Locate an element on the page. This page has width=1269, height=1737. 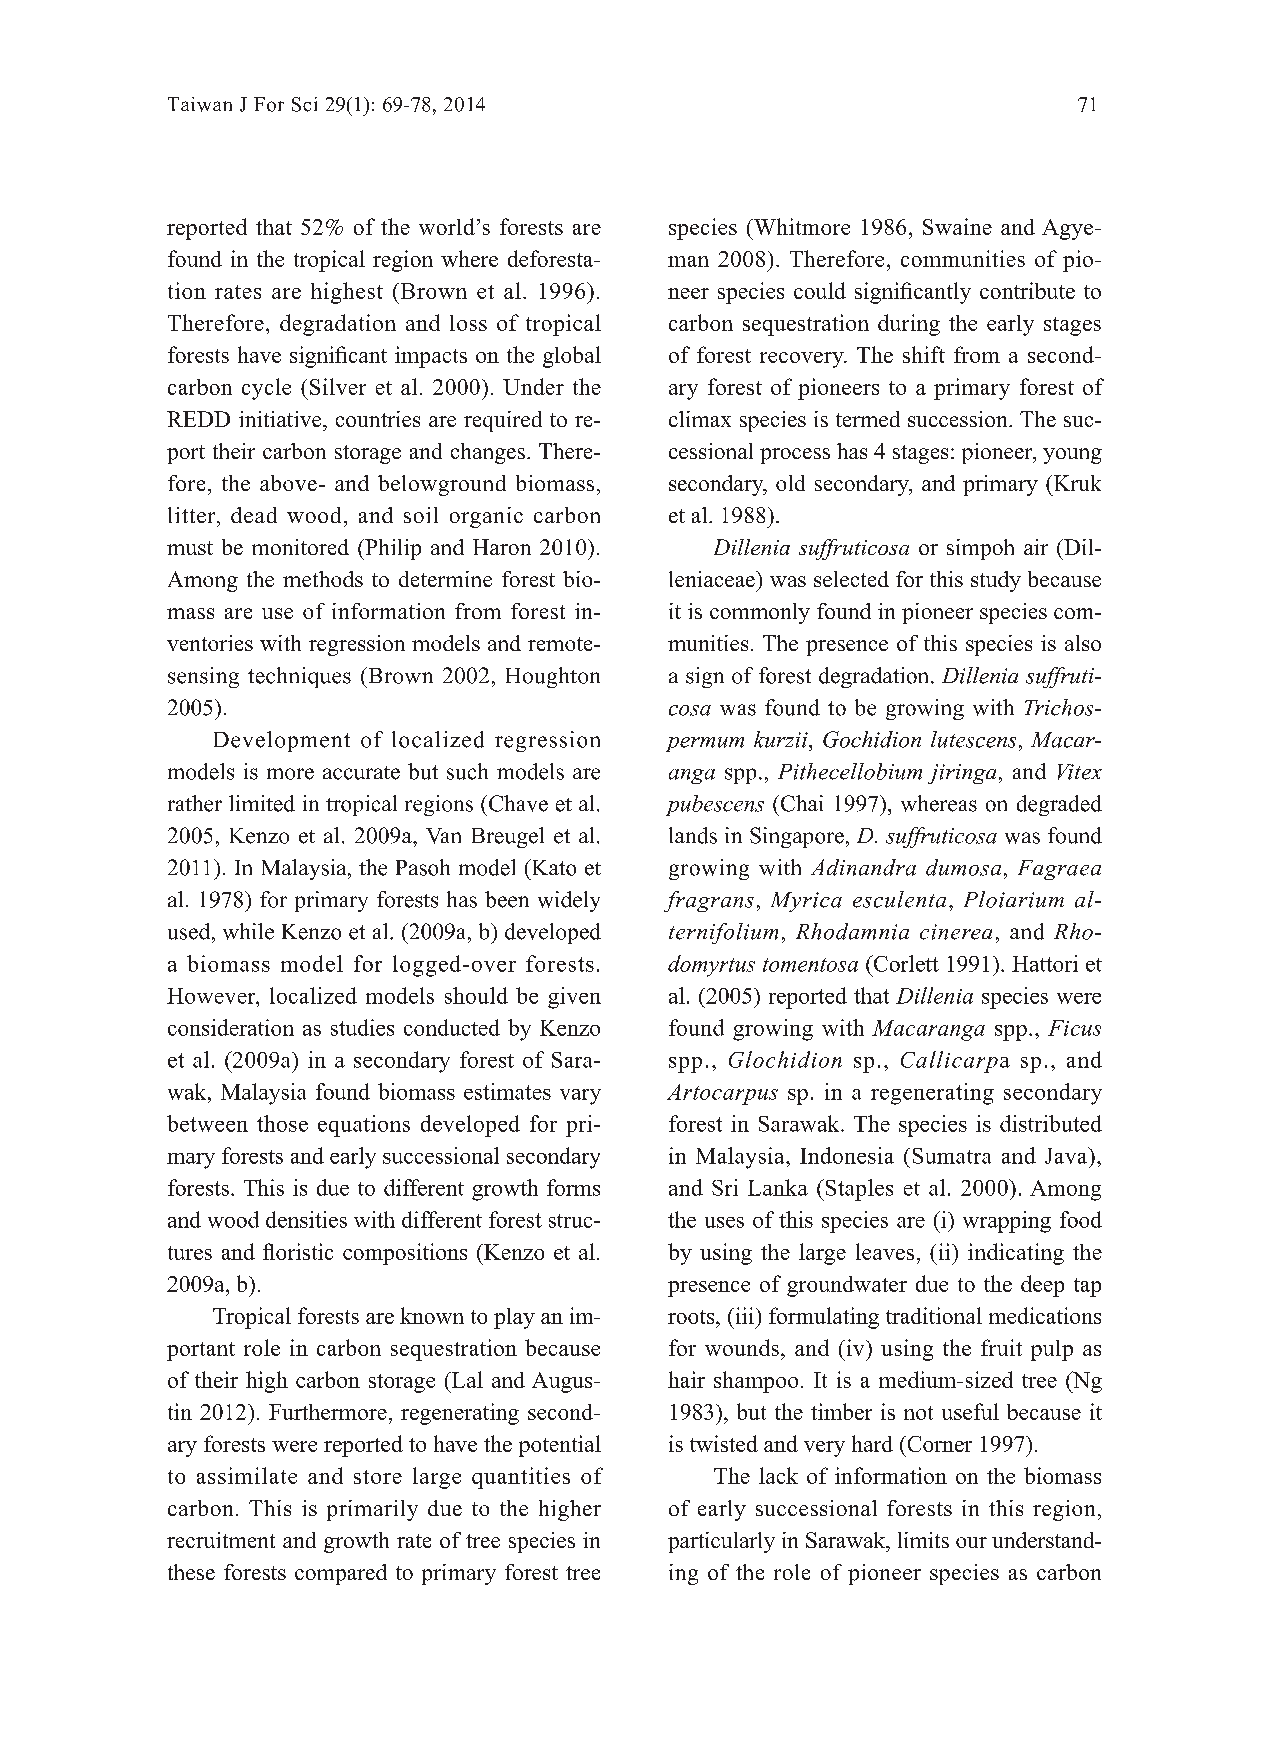
could is located at coordinates (820, 290).
